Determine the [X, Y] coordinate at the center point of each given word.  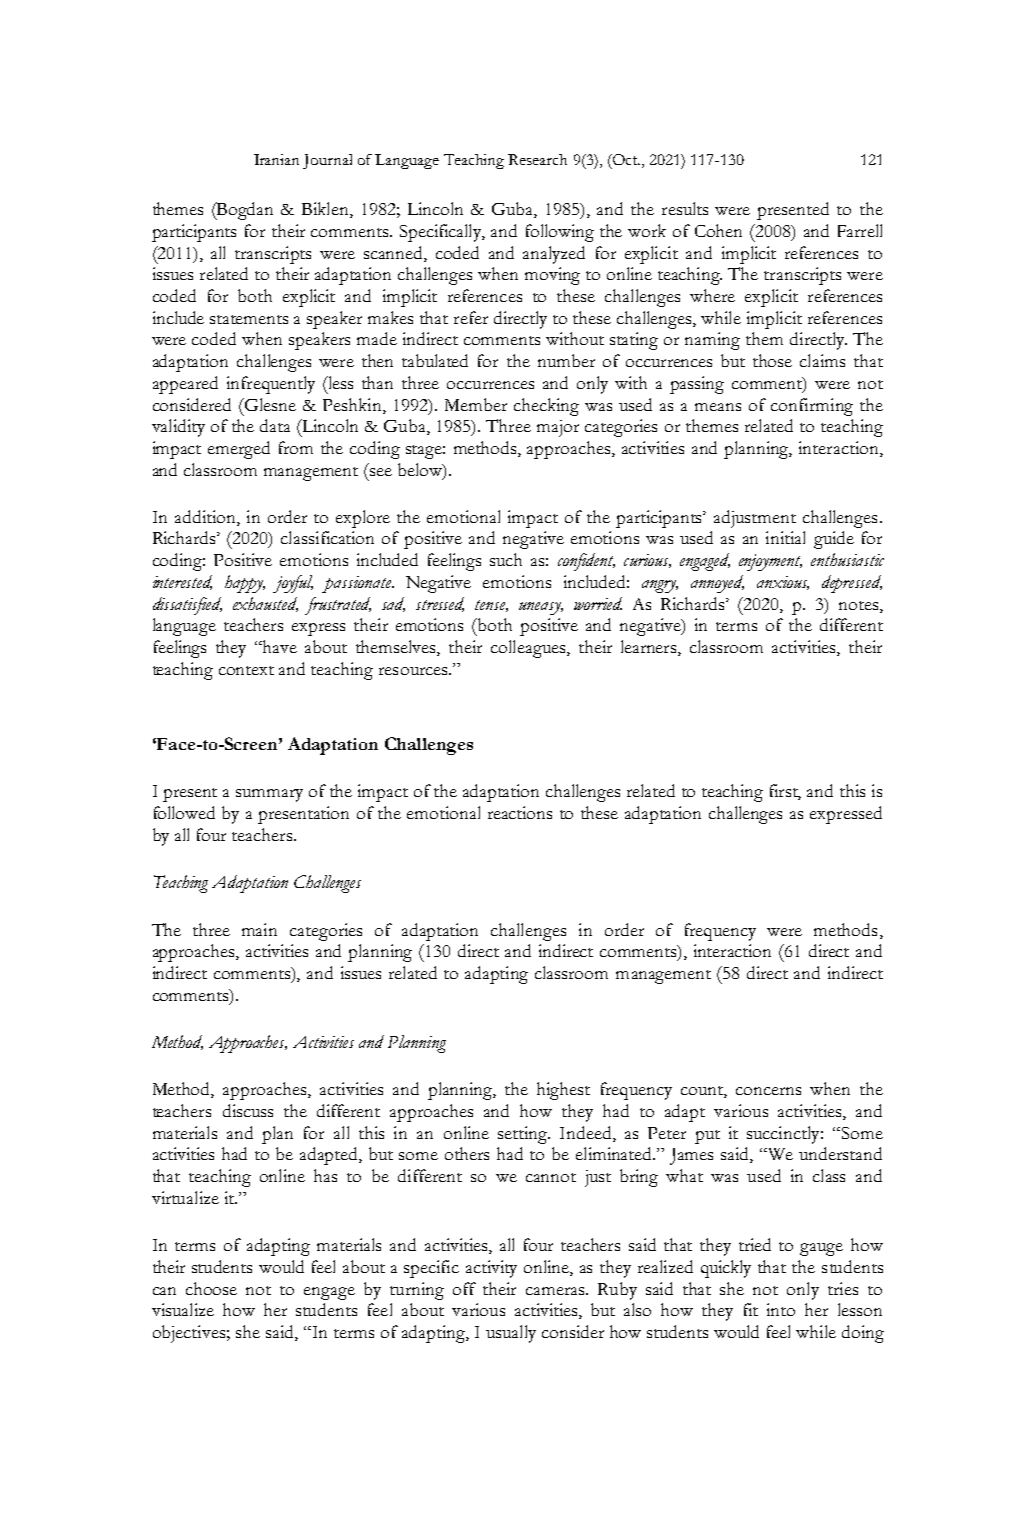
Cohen [718, 230]
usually [511, 1334]
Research [537, 159]
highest [563, 1091]
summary [269, 795]
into [781, 1309]
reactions [520, 812]
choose [211, 1288]
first [785, 792]
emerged [239, 450]
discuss [248, 1110]
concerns [768, 1091]
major [558, 428]
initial [785, 537]
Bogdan [244, 211]
